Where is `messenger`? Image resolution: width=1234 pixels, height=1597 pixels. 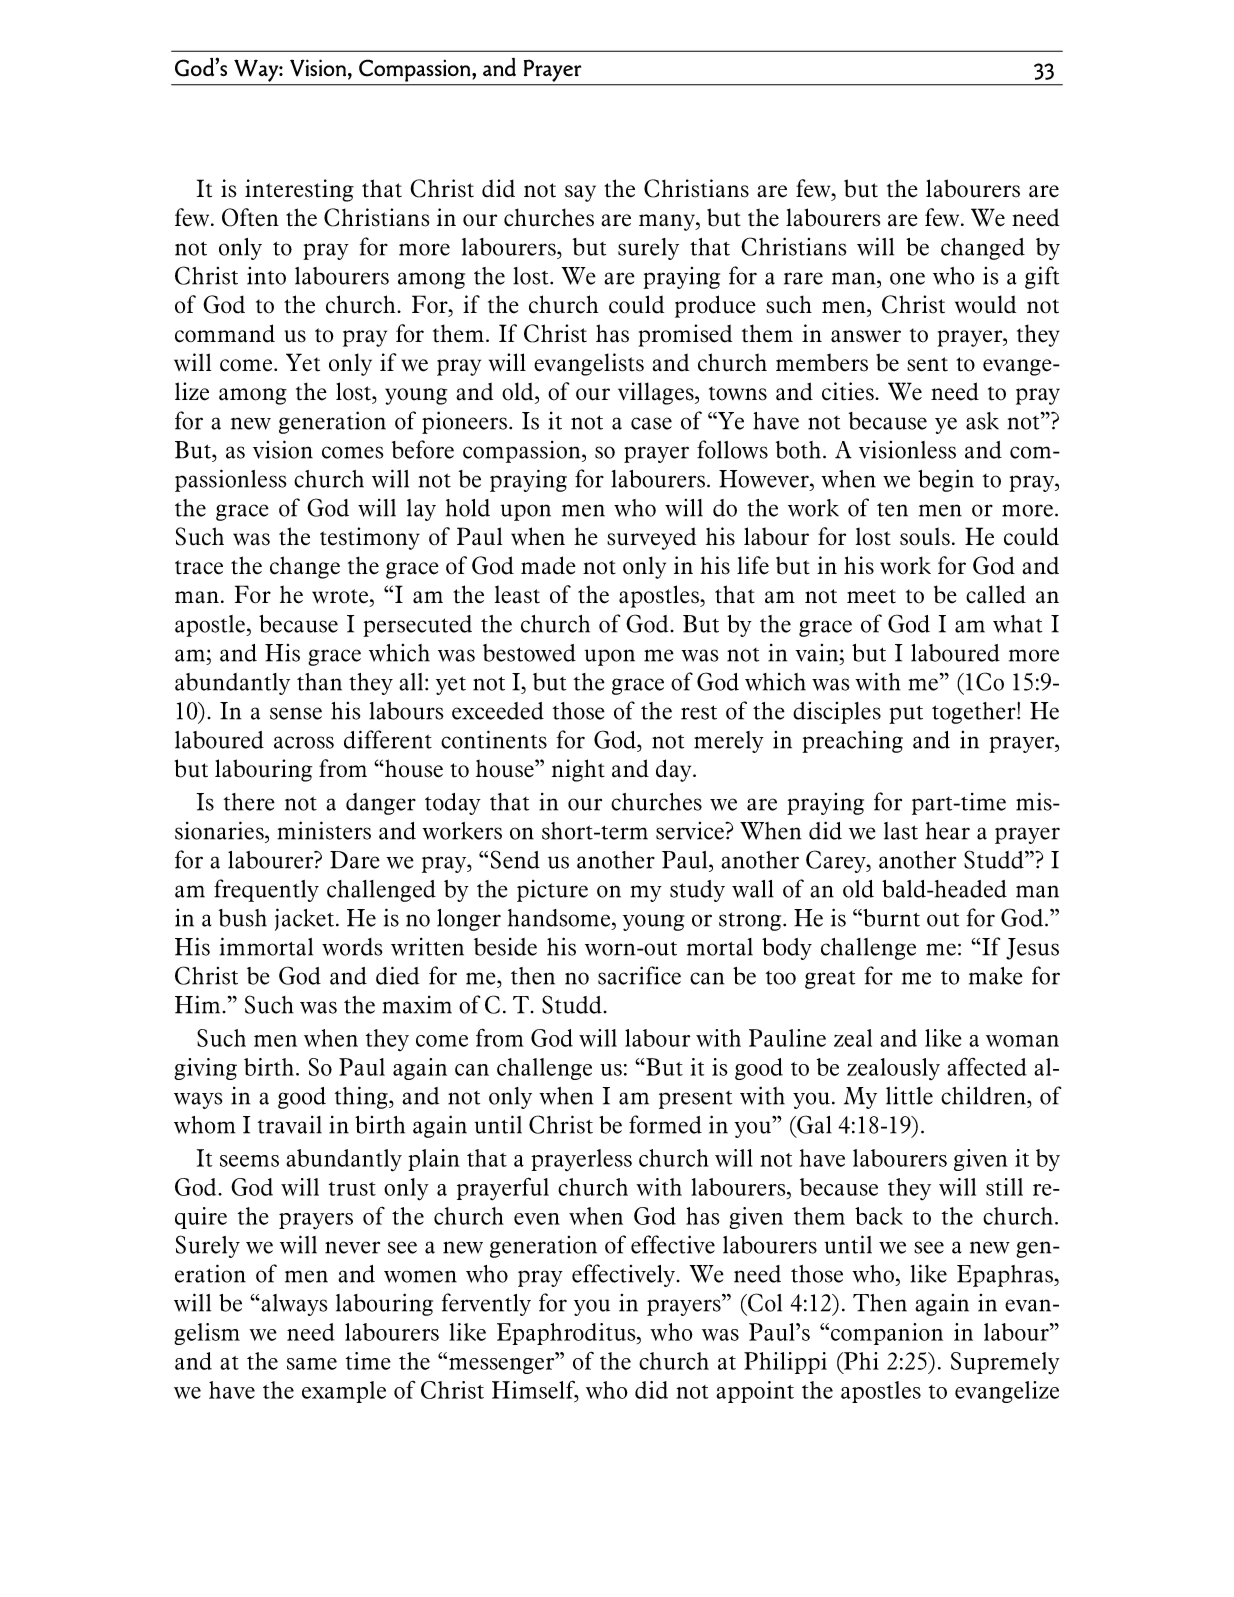
messenger is located at coordinates (503, 1365).
